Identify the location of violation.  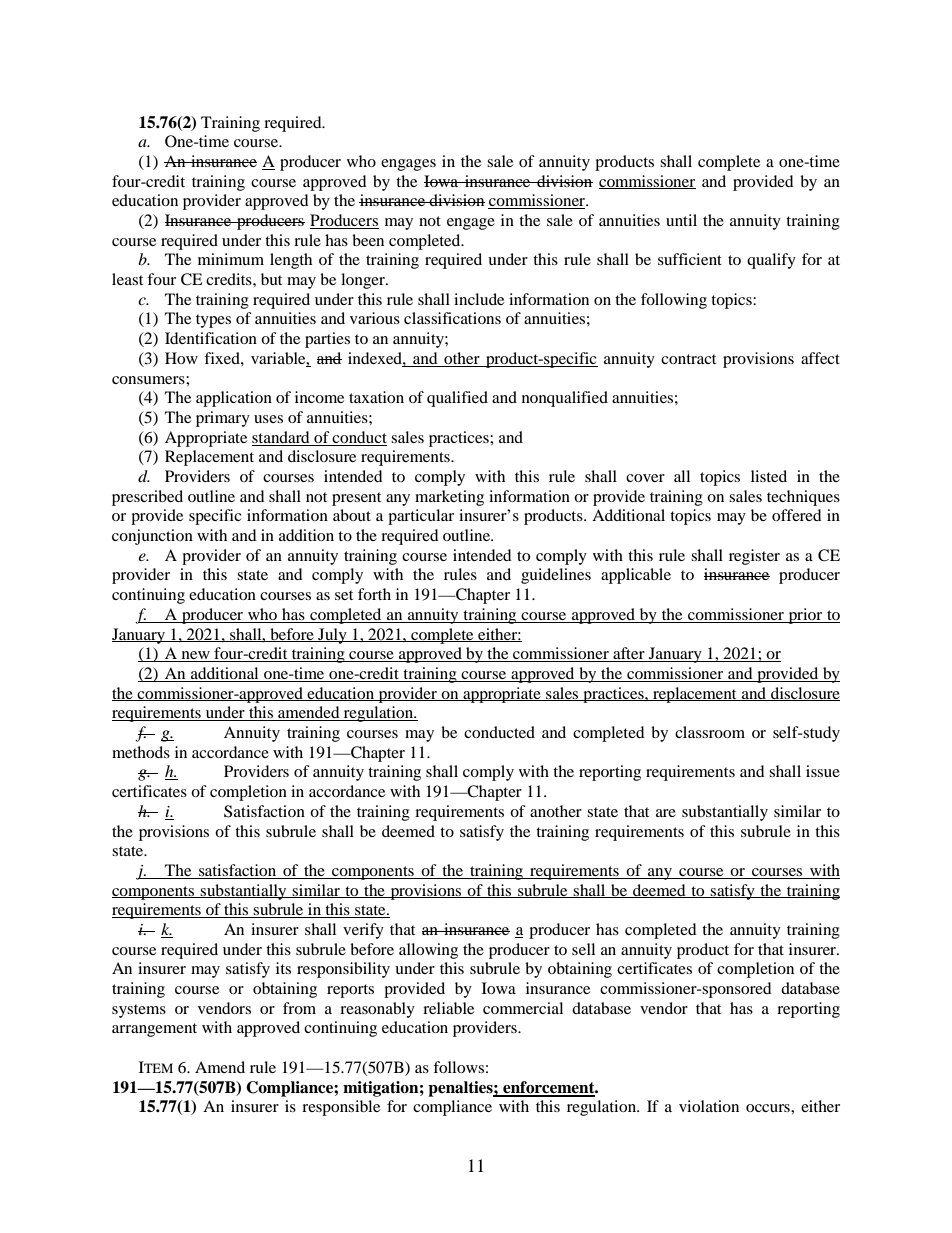
(709, 1106).
